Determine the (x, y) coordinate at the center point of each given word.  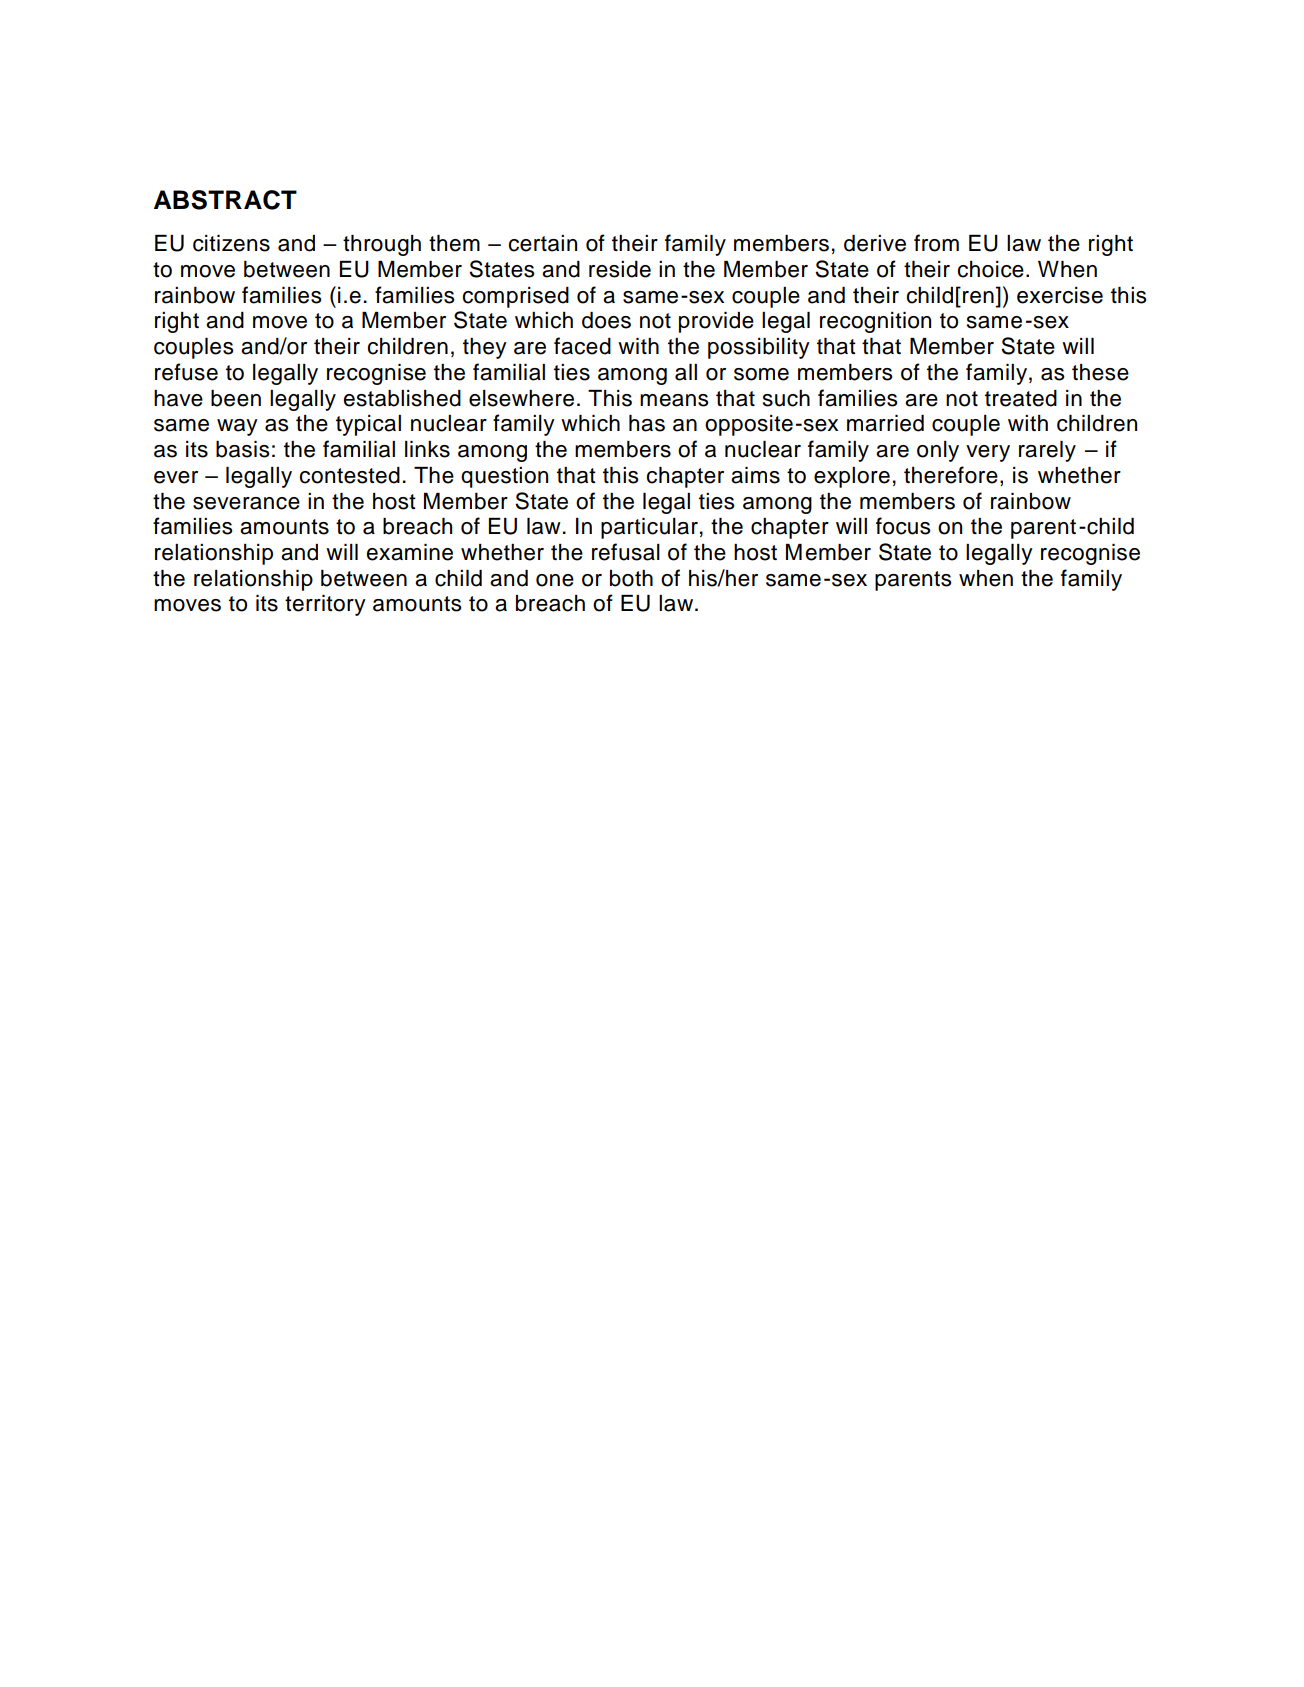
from (936, 243)
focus (903, 526)
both (631, 578)
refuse (186, 372)
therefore (951, 475)
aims (755, 475)
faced (582, 346)
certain (542, 243)
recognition (875, 322)
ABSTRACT (225, 200)
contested (349, 475)
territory (325, 605)
